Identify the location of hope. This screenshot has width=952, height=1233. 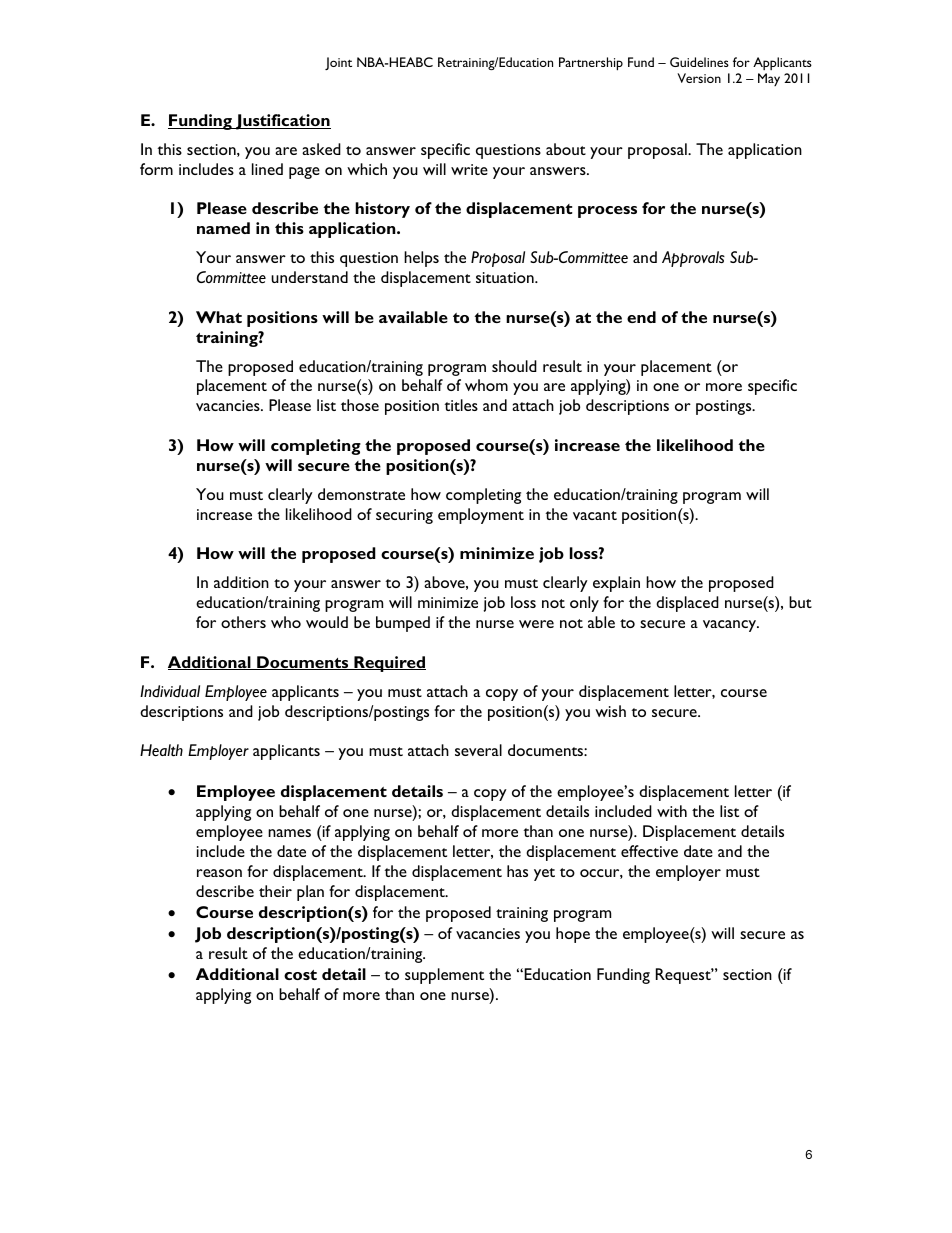
(573, 935).
